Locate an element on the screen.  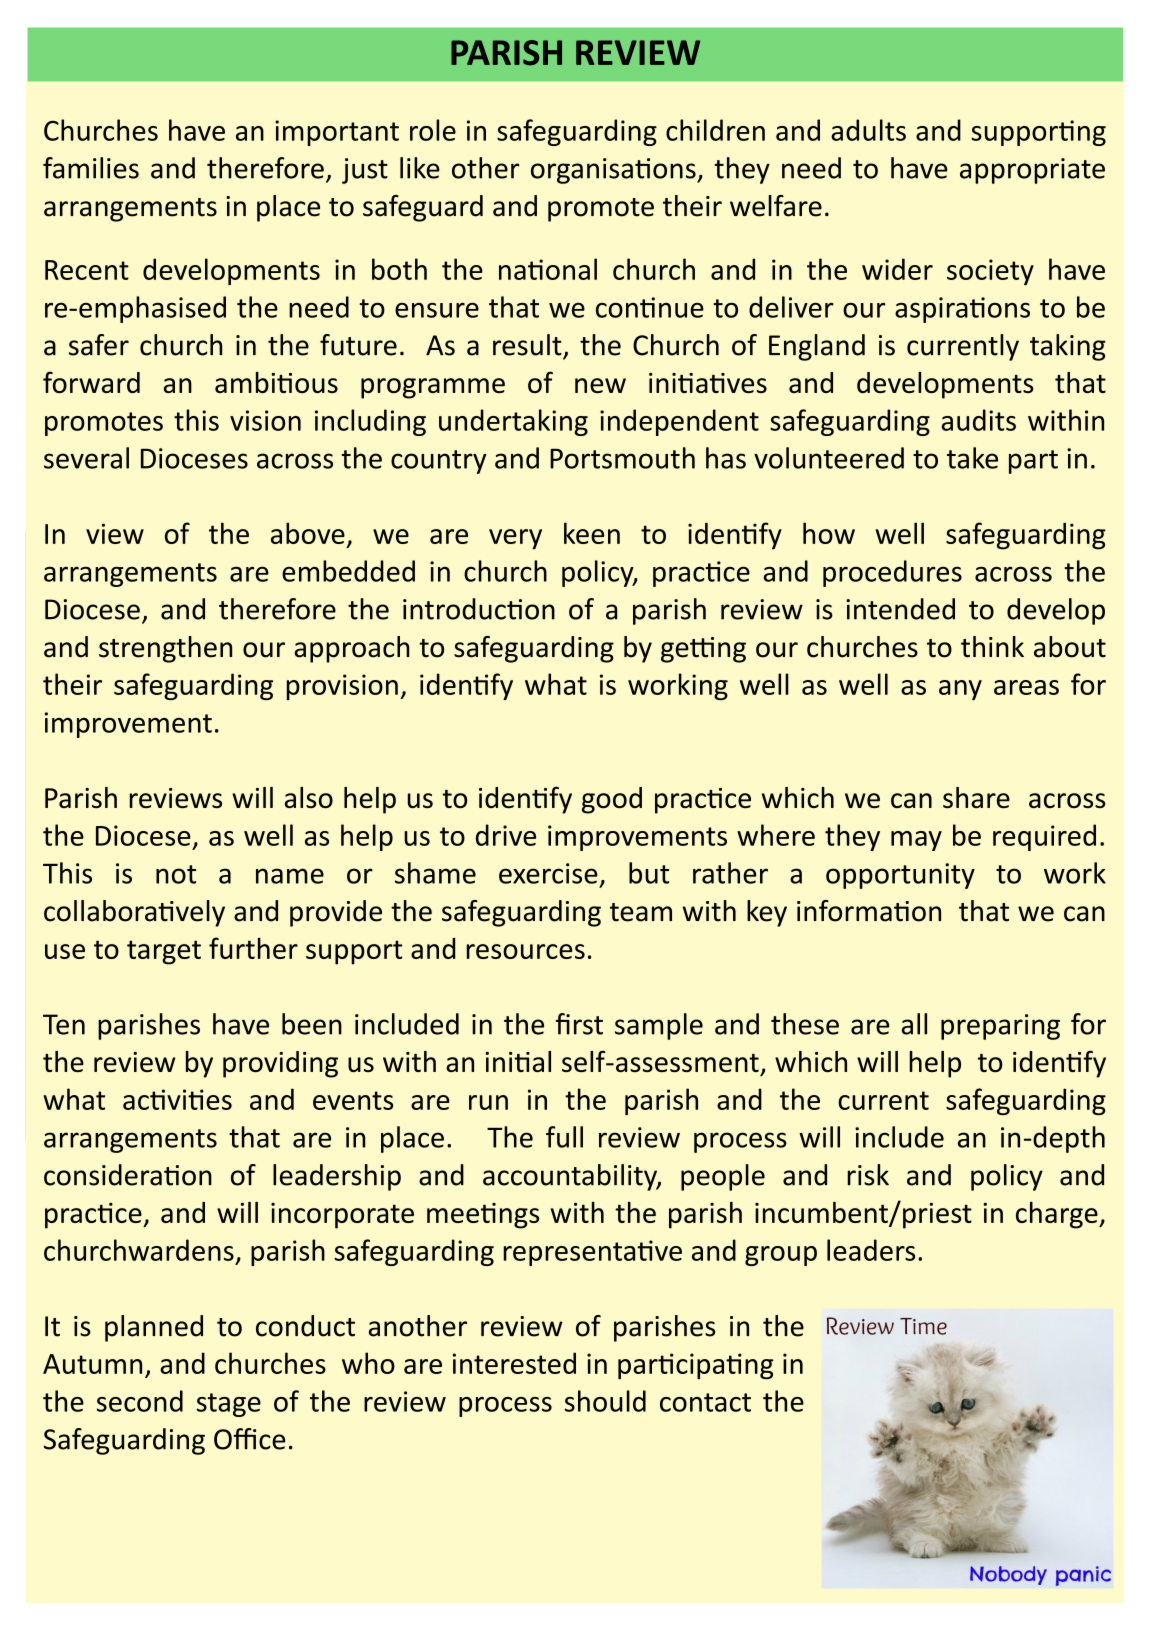
organisations is located at coordinates (614, 171).
